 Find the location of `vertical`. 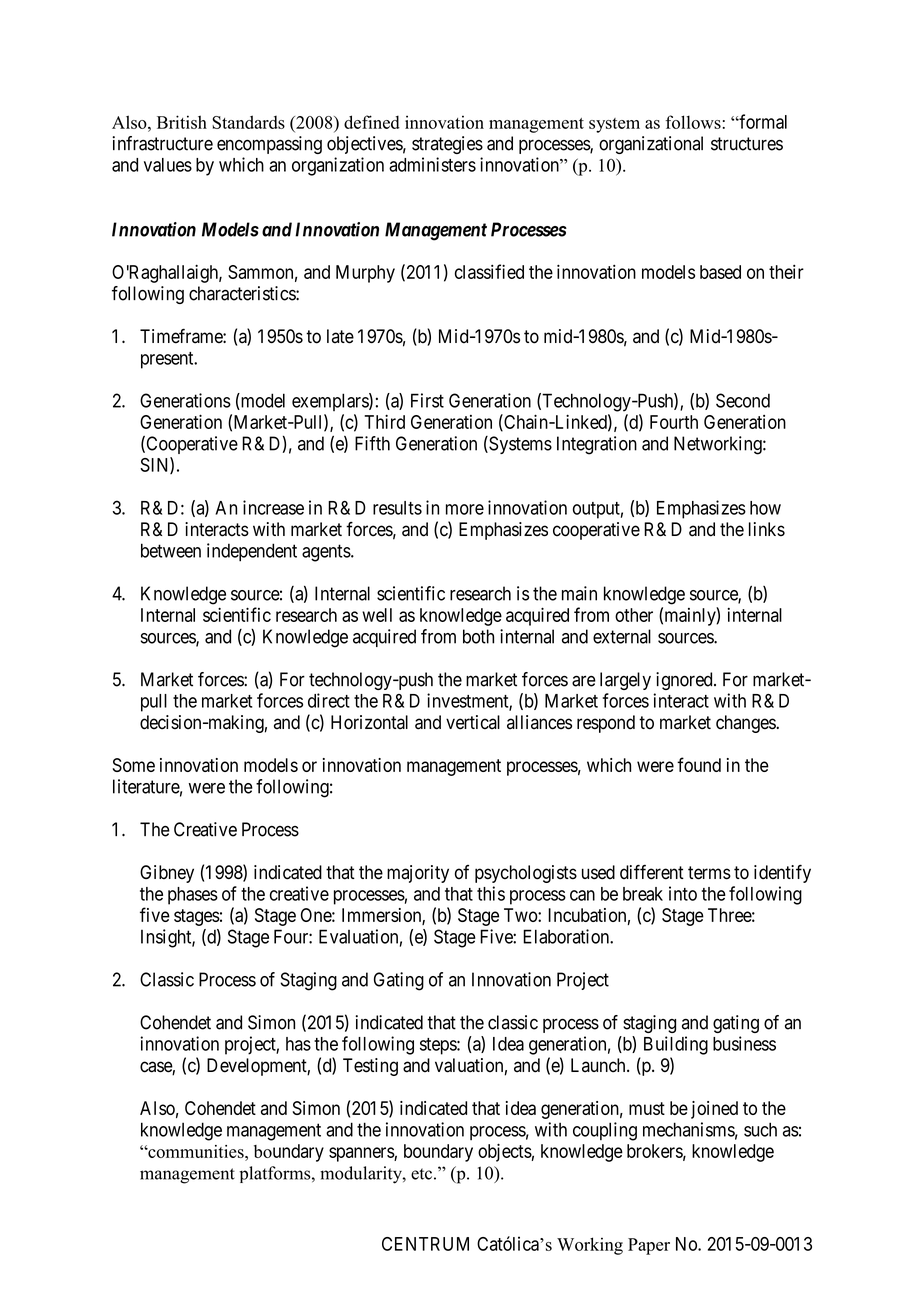

vertical is located at coordinates (473, 722).
